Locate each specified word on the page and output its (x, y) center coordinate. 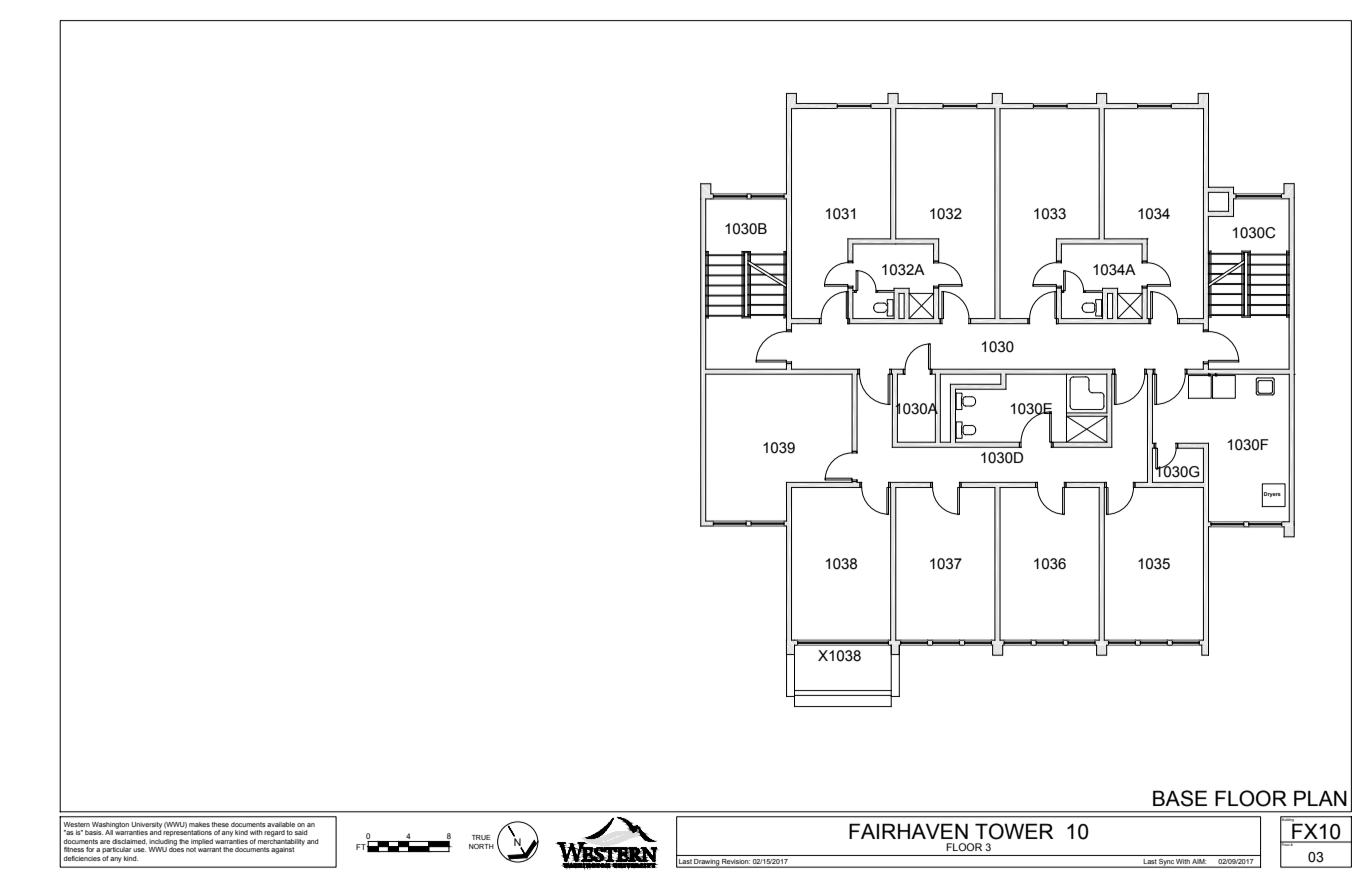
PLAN (1320, 798)
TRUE (481, 837)
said (301, 832)
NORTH (481, 846)
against (282, 850)
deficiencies (82, 858)
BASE (1180, 798)
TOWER (1014, 831)
